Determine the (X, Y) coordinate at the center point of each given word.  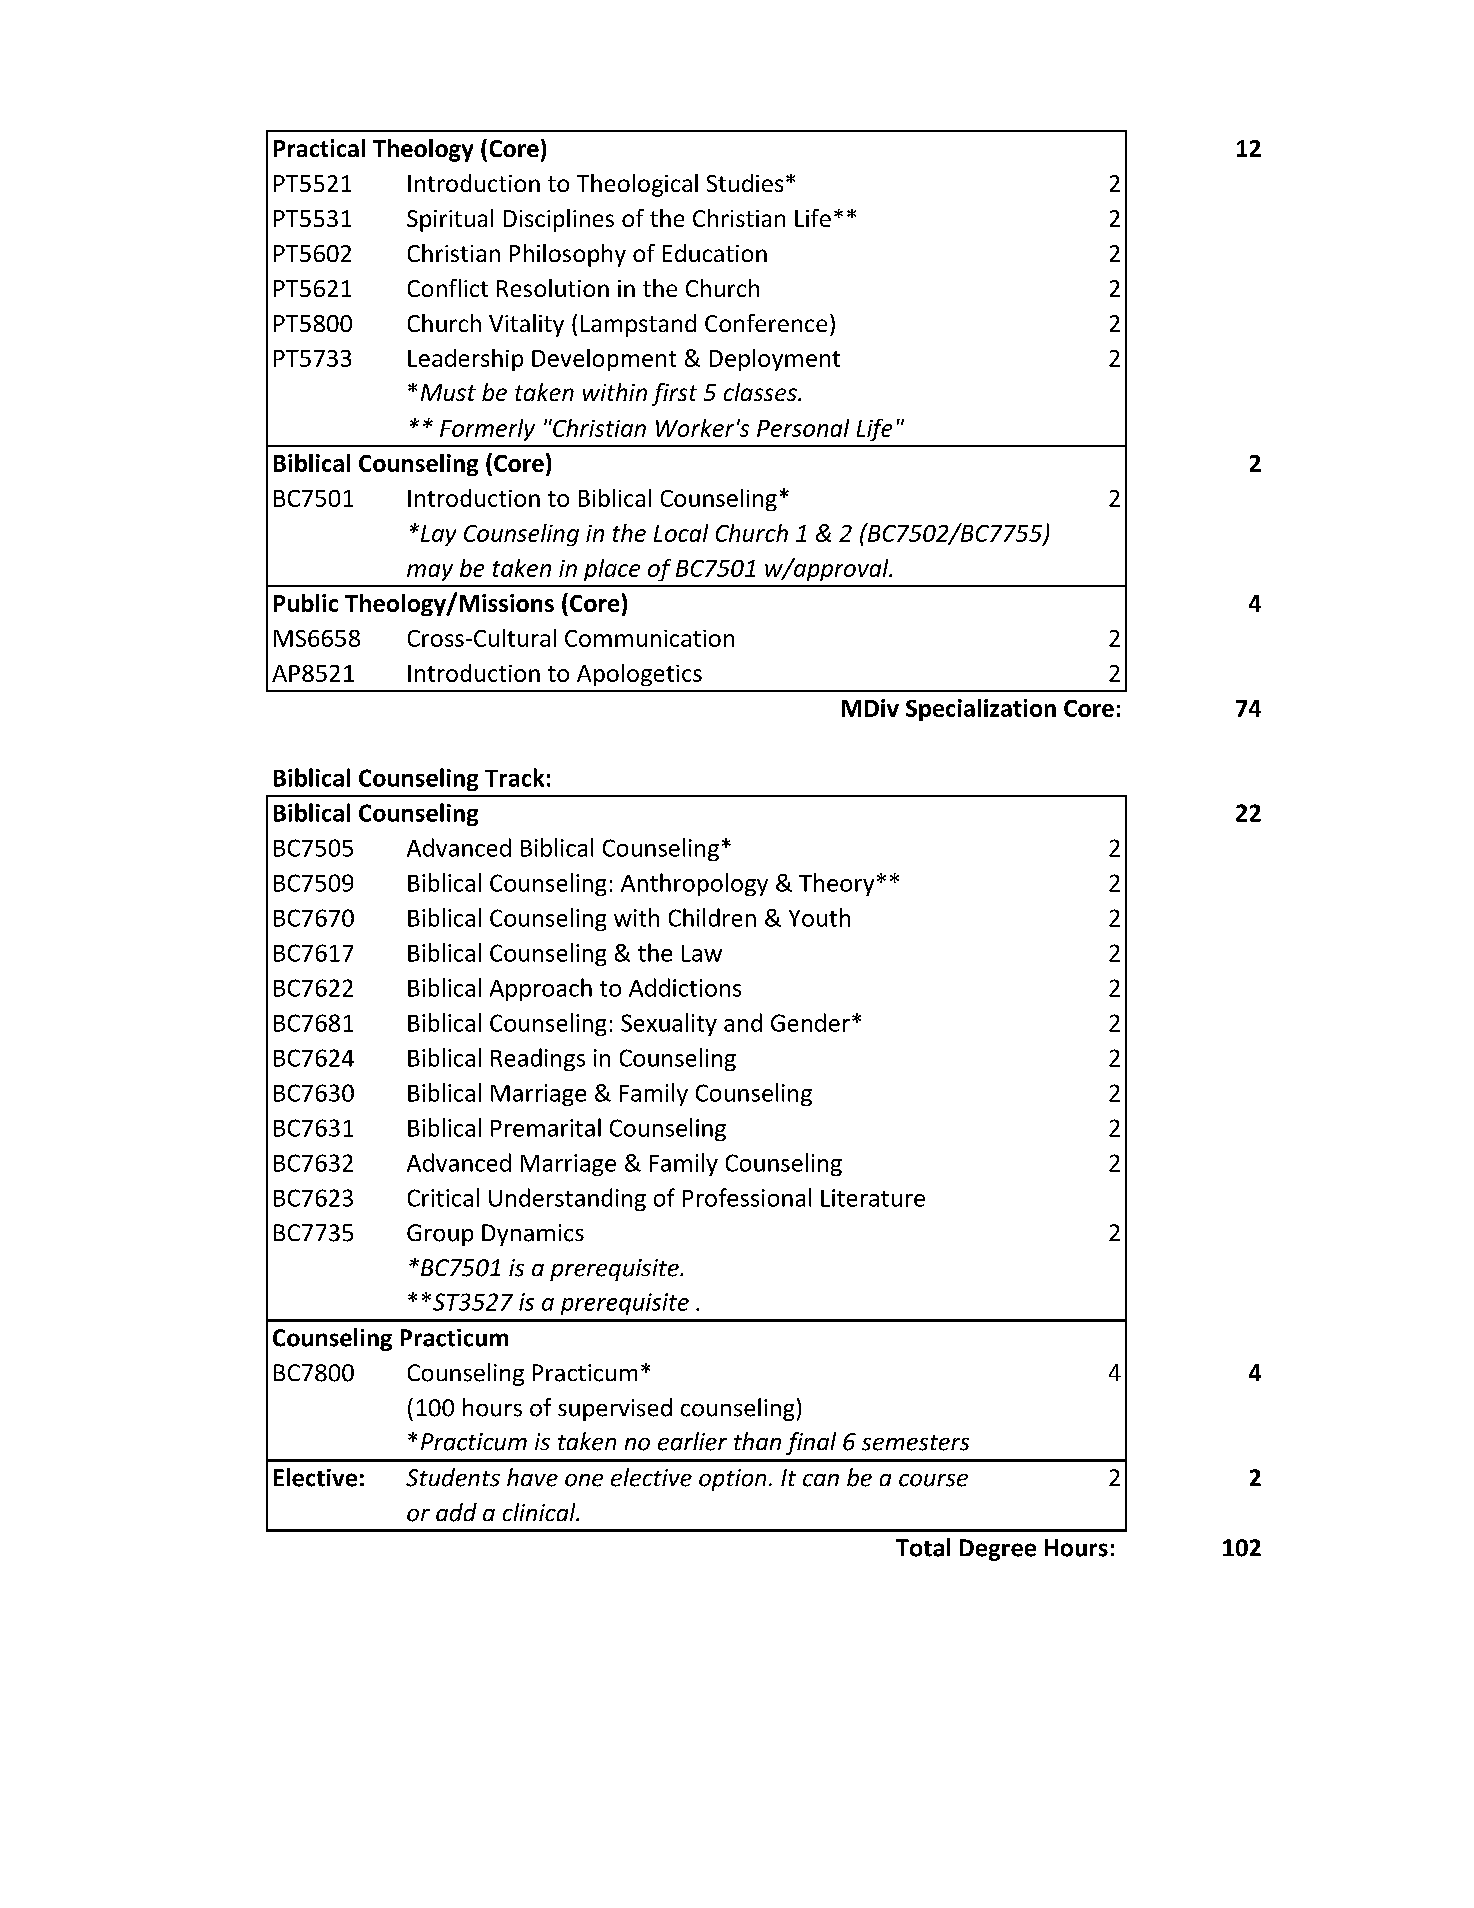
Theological (637, 185)
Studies (745, 183)
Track (514, 777)
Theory (836, 884)
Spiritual (450, 220)
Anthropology (694, 884)
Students (453, 1477)
